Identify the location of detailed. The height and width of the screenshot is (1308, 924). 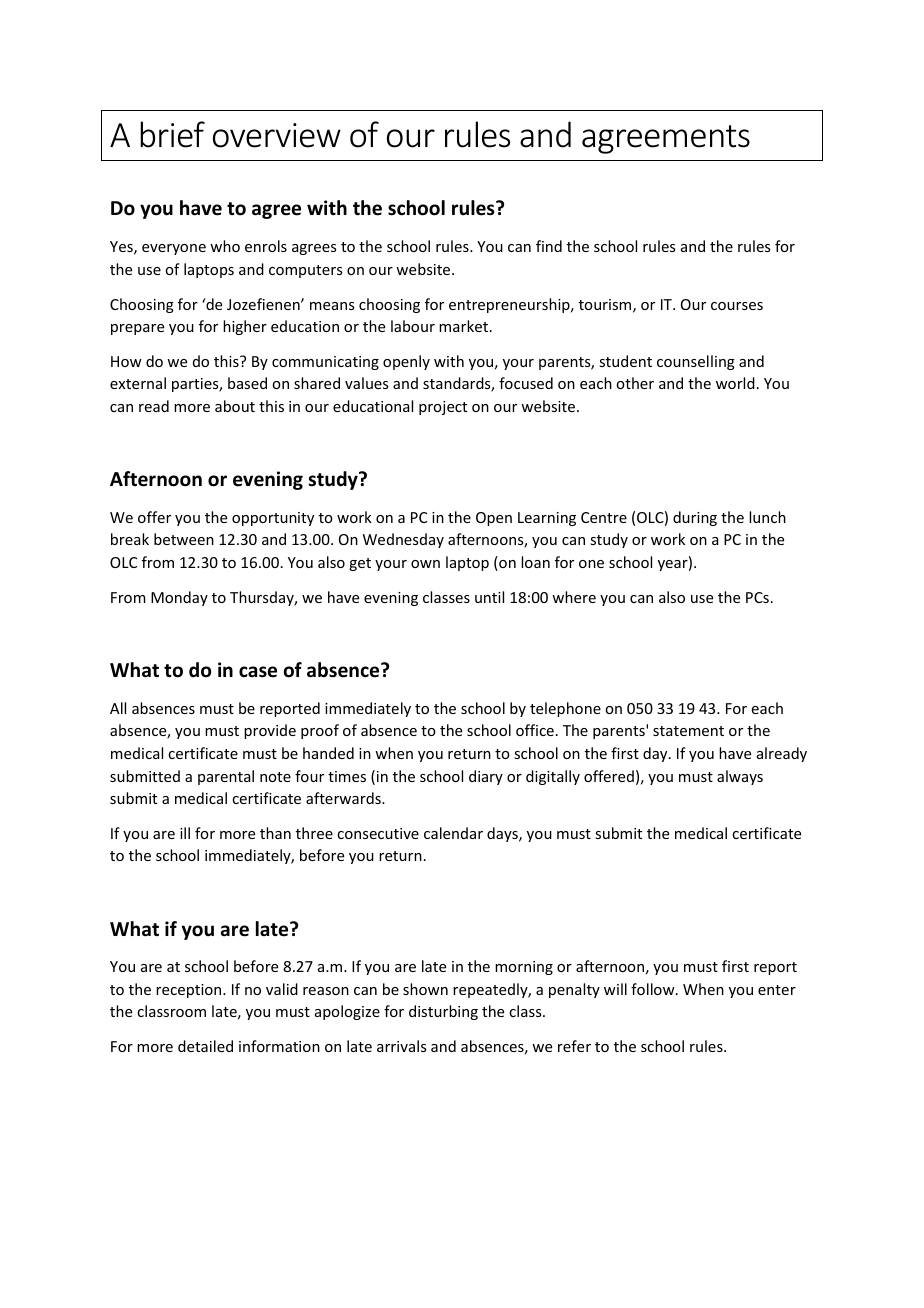
(205, 1046).
